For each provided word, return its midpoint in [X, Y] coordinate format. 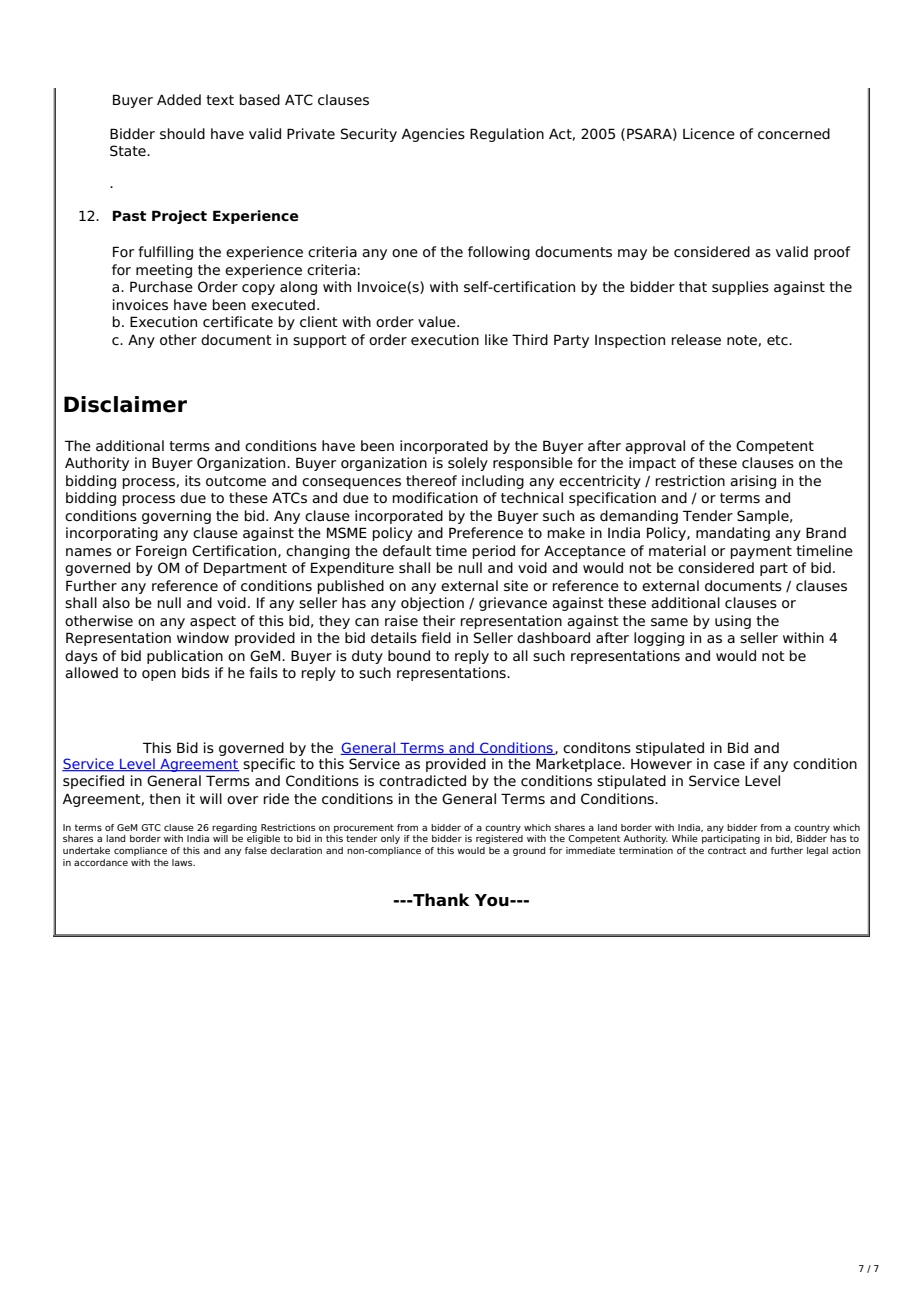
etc [778, 340]
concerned [794, 134]
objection [432, 604]
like [496, 340]
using [733, 622]
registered [499, 839]
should [182, 134]
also [116, 603]
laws [183, 862]
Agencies [433, 135]
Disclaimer [125, 404]
